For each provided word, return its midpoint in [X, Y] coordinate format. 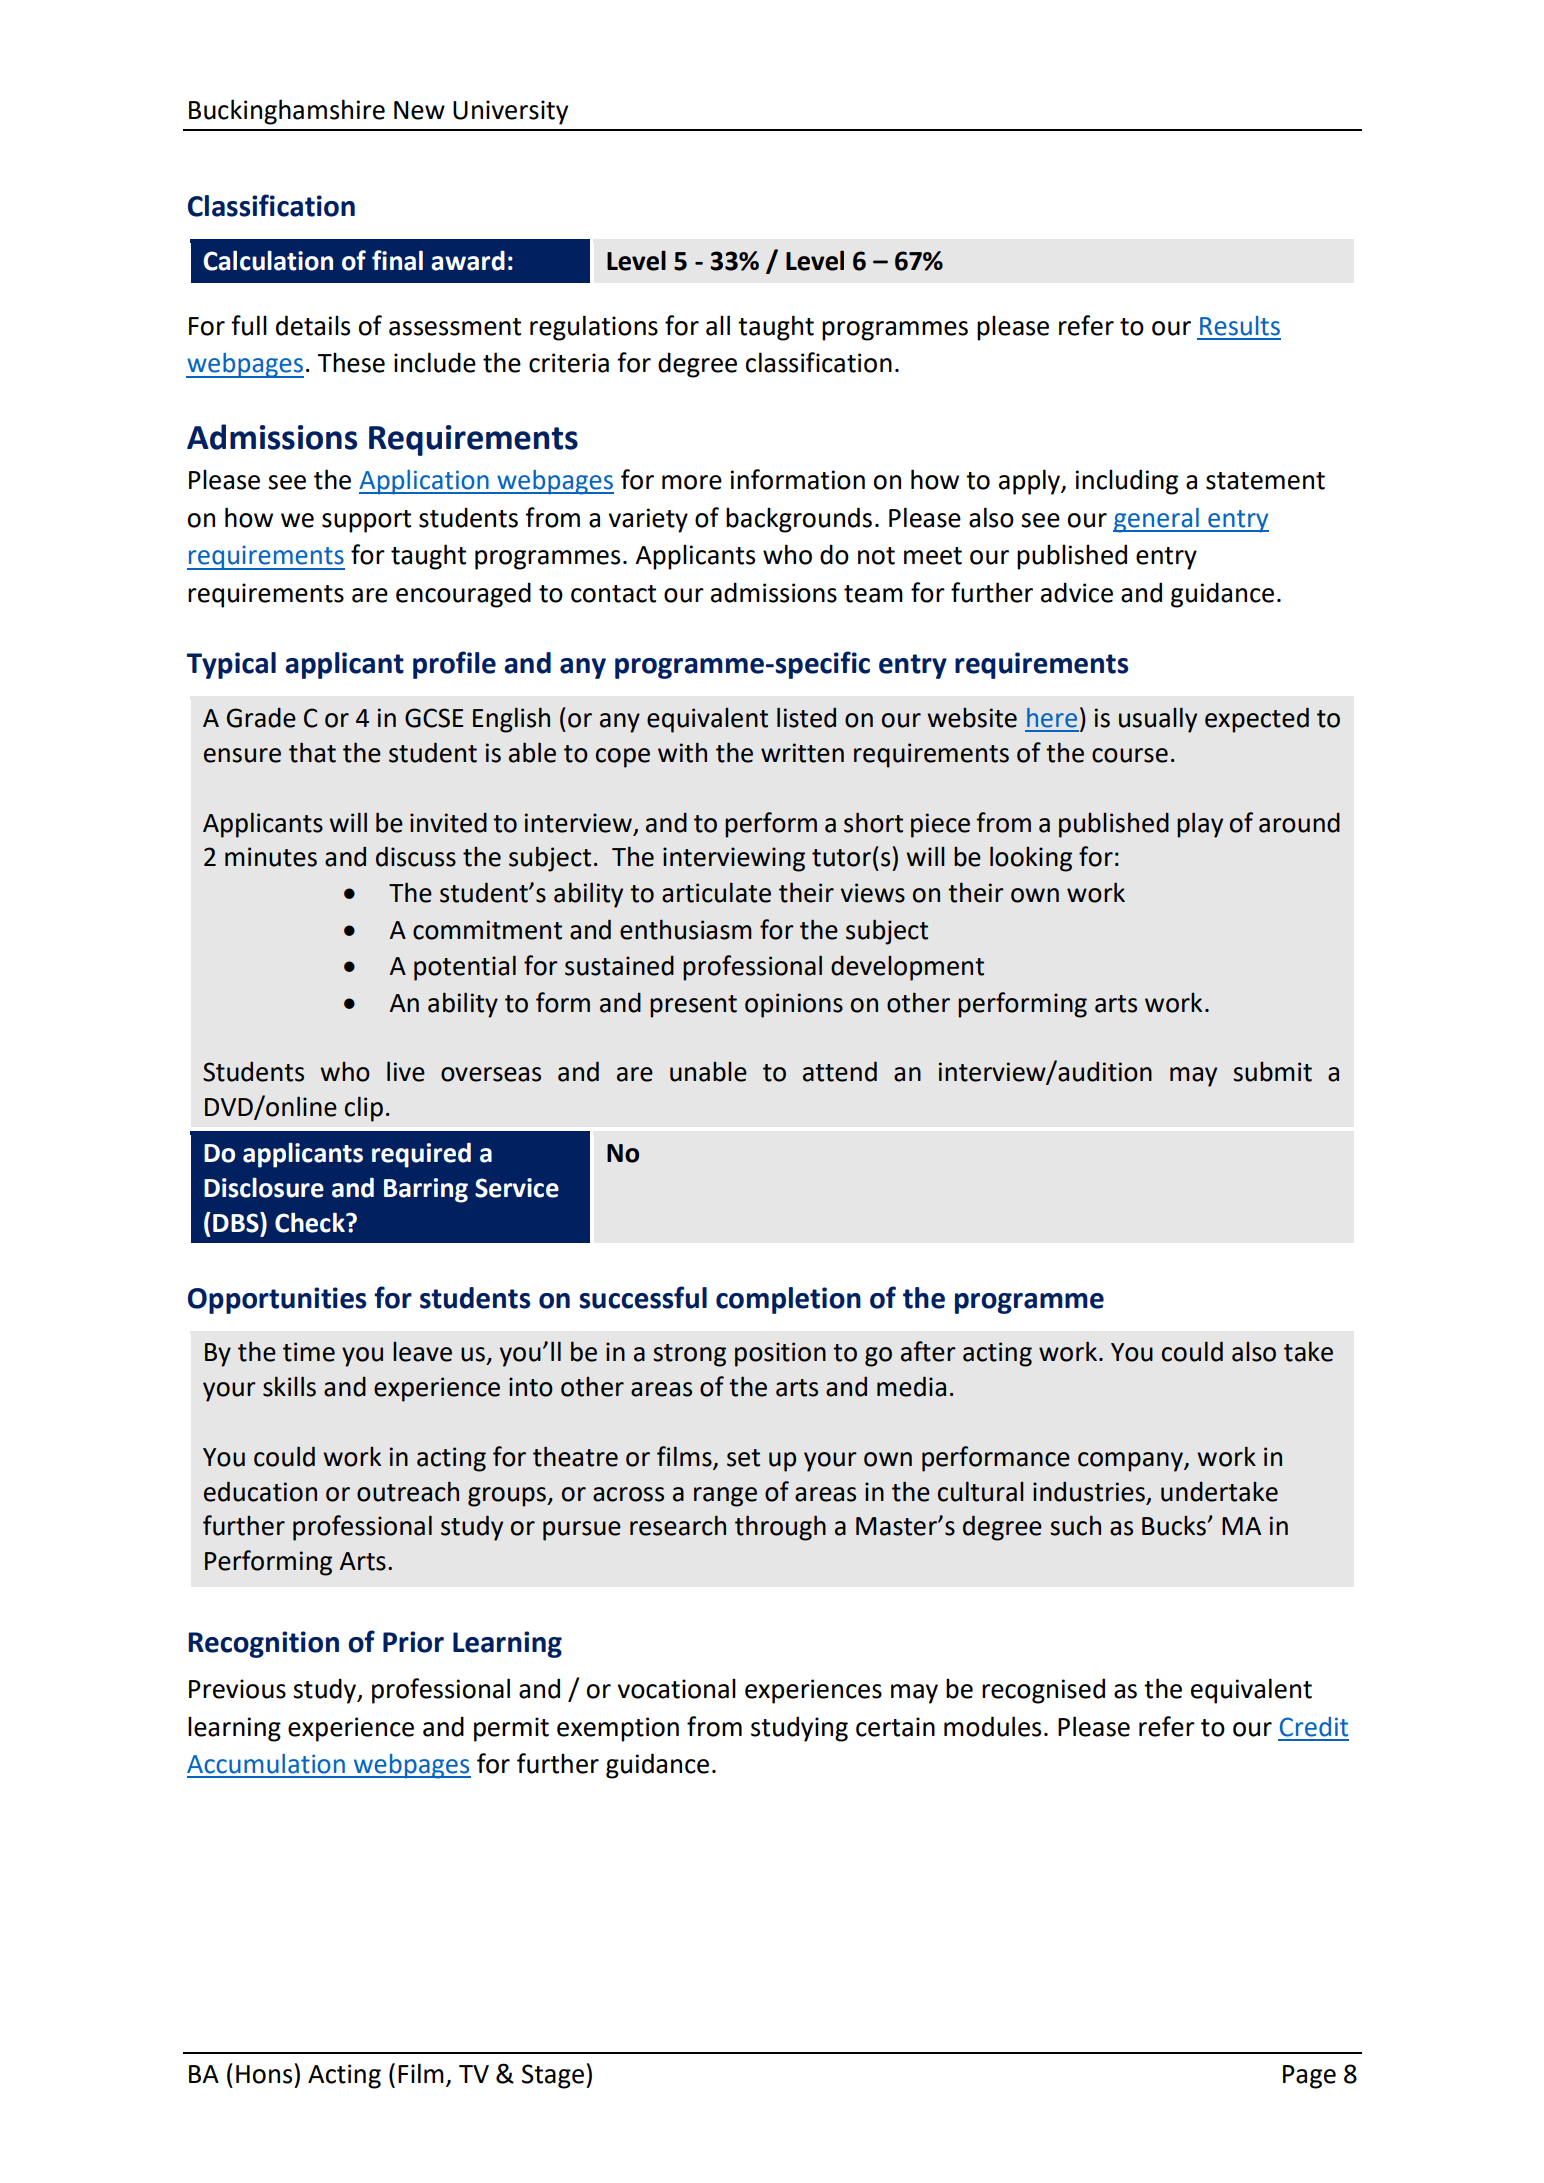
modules [992, 1726]
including [1127, 482]
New [419, 110]
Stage [553, 2076]
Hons [264, 2074]
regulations [594, 328]
